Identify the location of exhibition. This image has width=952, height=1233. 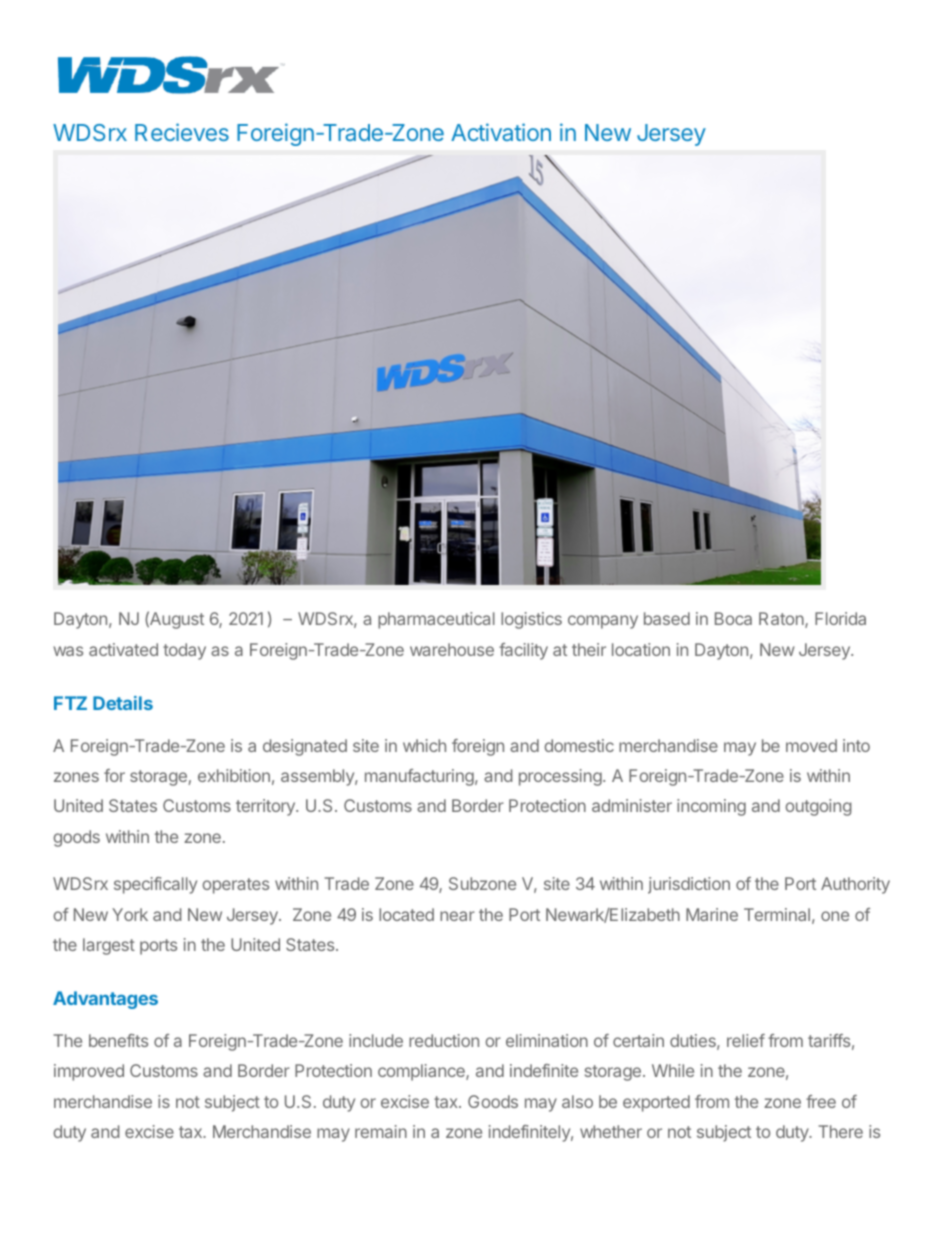
(234, 775).
